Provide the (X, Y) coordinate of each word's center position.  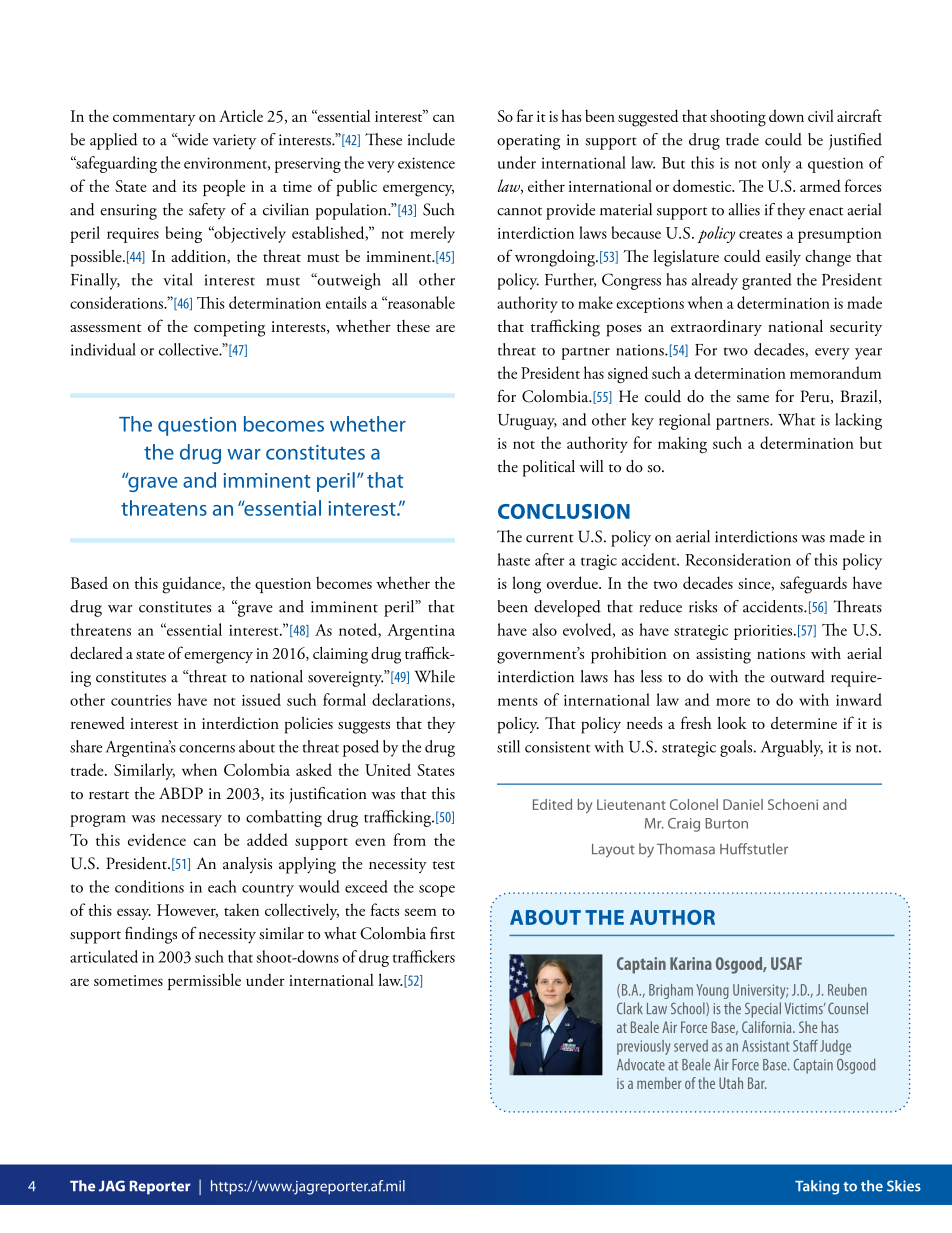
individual (103, 349)
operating (528, 142)
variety (234, 142)
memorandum (835, 372)
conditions (149, 886)
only (776, 164)
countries (141, 700)
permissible (204, 981)
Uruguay (527, 422)
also (544, 629)
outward (798, 676)
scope (437, 891)
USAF (786, 963)
